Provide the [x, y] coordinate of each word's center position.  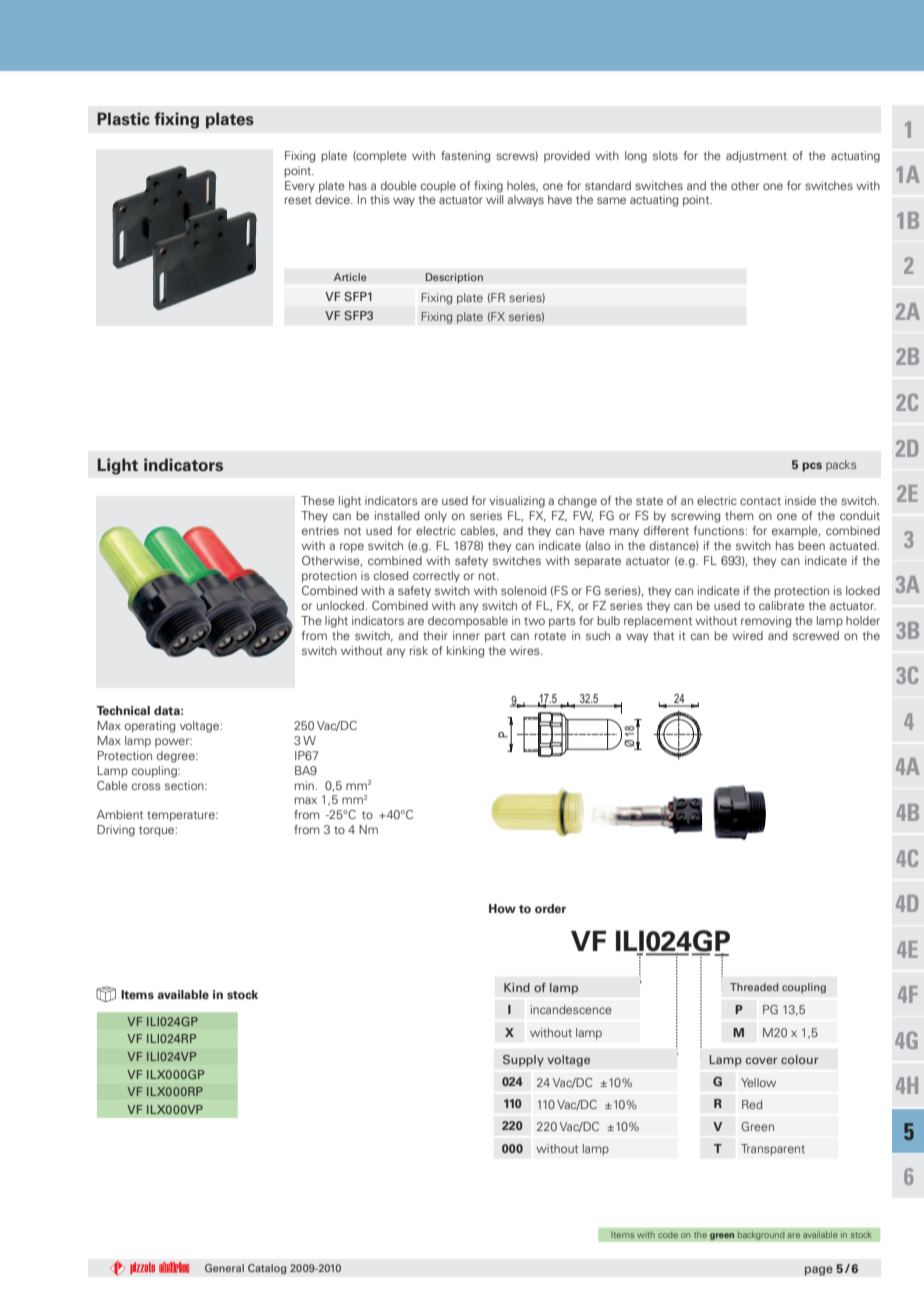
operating [150, 727]
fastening [465, 157]
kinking [465, 652]
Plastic [123, 119]
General [224, 1268]
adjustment [756, 157]
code [668, 1234]
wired [747, 635]
